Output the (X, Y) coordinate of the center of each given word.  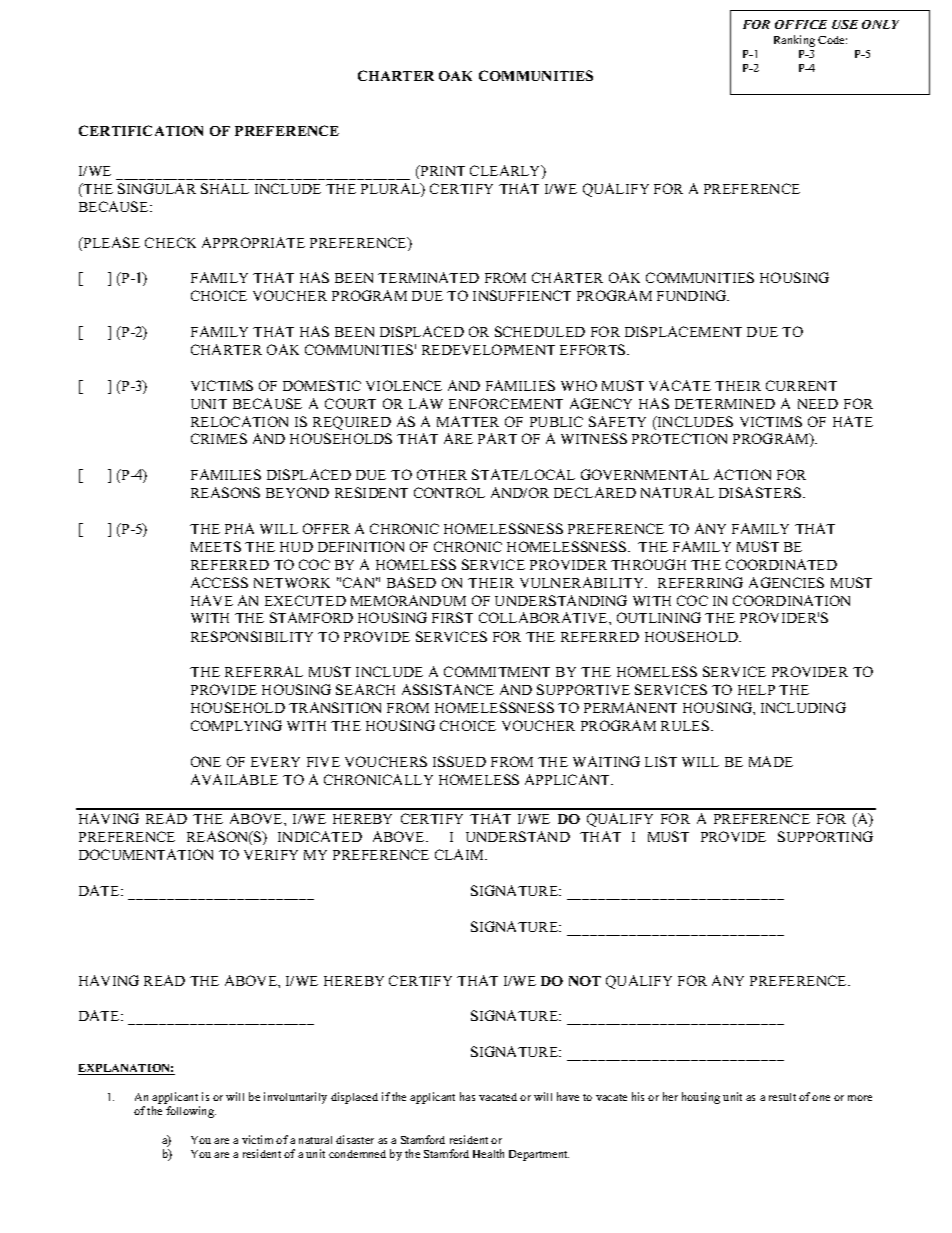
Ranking (794, 41)
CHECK (170, 242)
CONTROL (449, 492)
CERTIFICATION (141, 130)
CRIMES (219, 438)
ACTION (742, 474)
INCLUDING (803, 707)
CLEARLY (506, 172)
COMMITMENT (497, 671)
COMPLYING (236, 725)
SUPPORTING (825, 836)
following (191, 1112)
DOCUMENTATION (146, 854)
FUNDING (693, 295)
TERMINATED (428, 277)
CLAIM (460, 854)
